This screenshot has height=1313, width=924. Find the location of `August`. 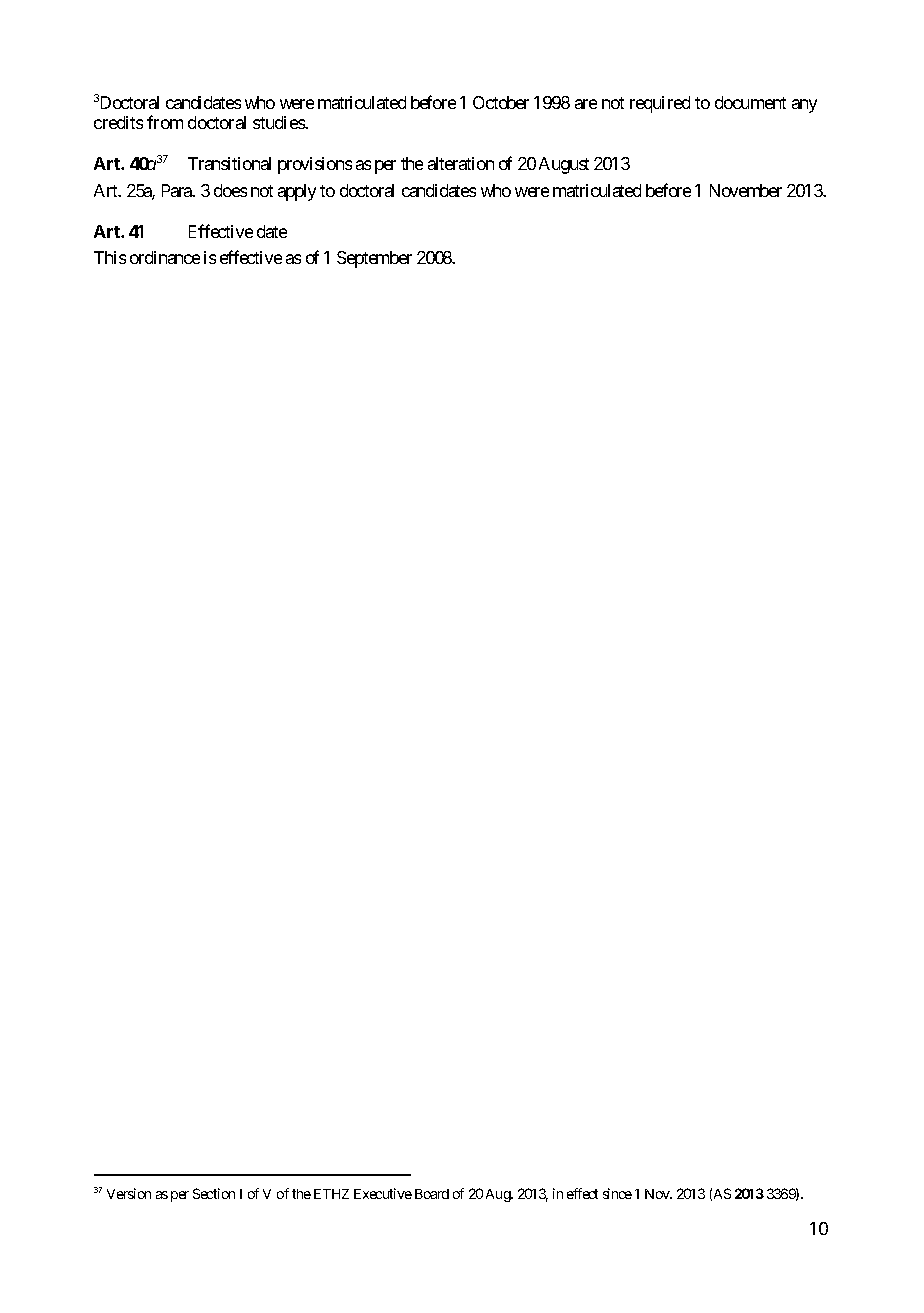

August is located at coordinates (564, 165).
